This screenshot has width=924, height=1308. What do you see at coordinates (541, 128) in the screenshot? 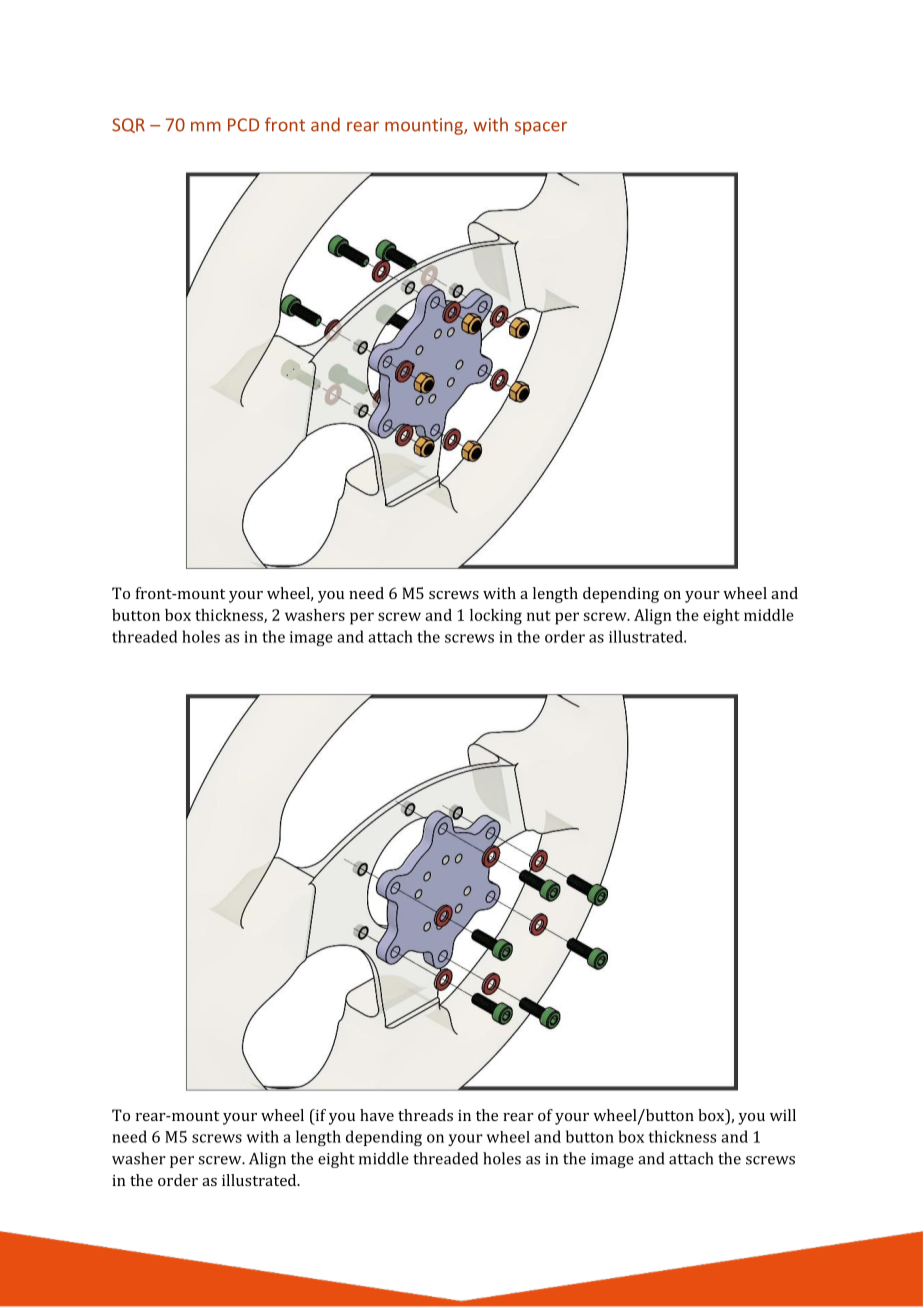
I see `spacer` at bounding box center [541, 128].
